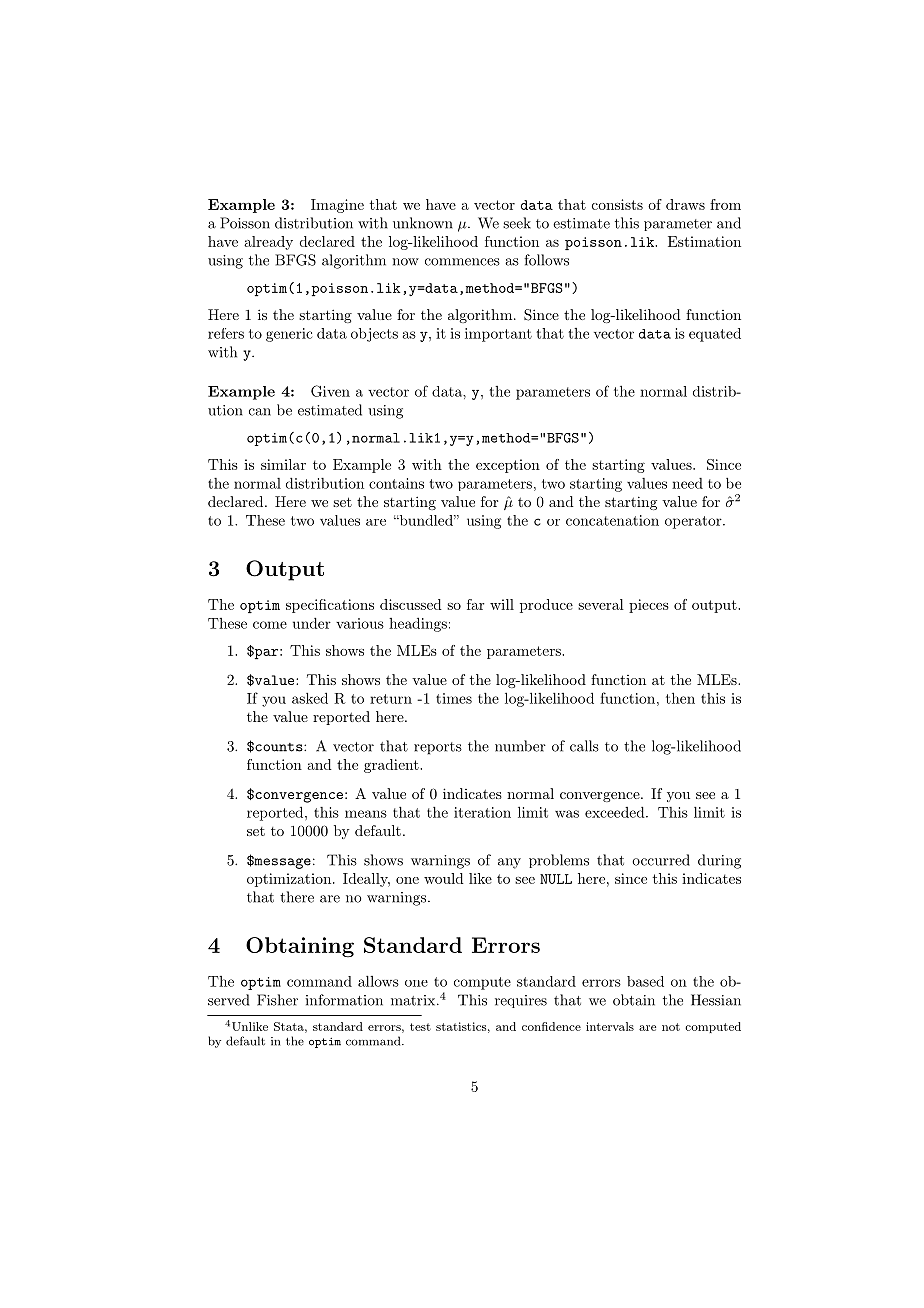  Describe the element at coordinates (438, 748) in the screenshot. I see `reports` at that location.
